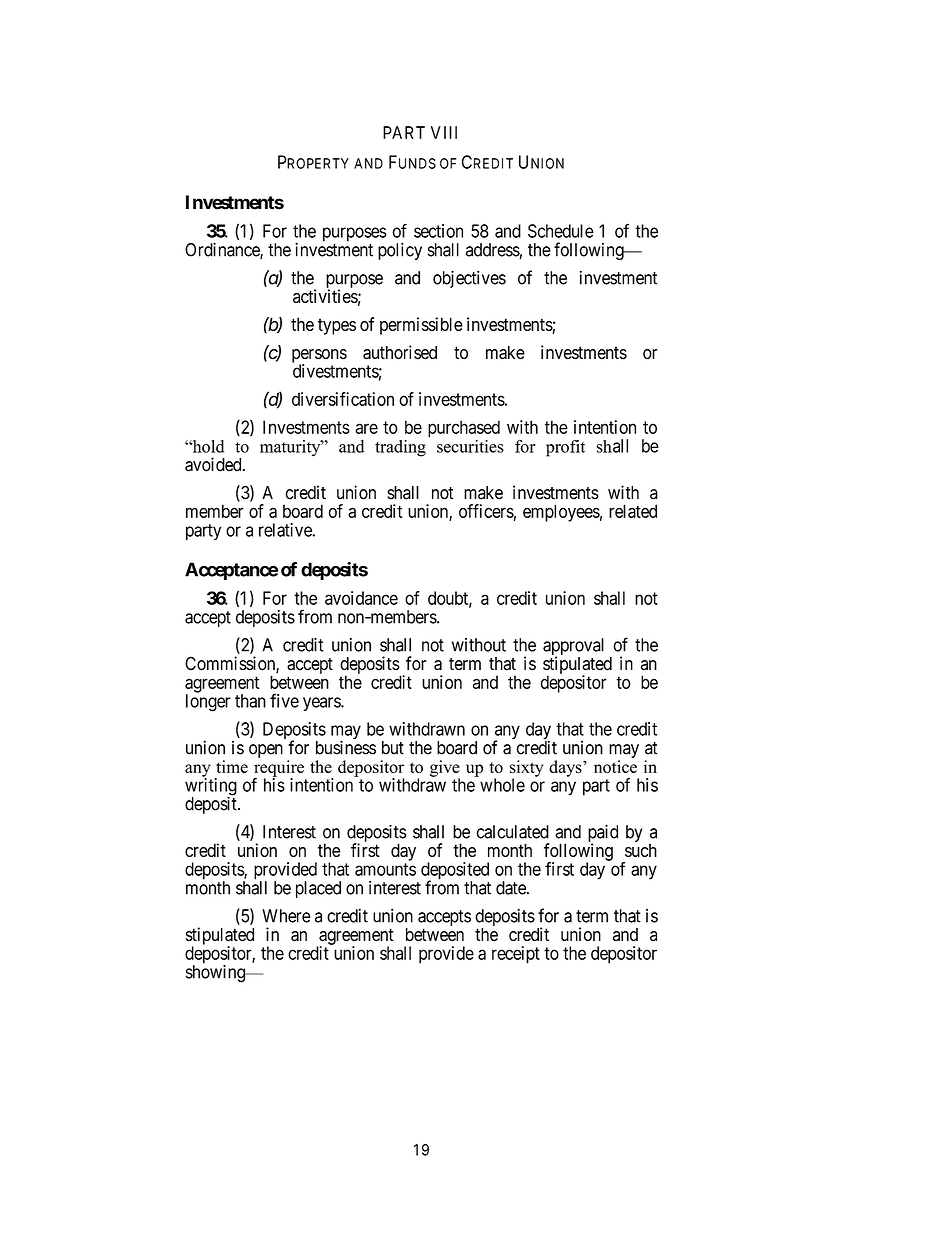  I want to click on but, so click(393, 748).
